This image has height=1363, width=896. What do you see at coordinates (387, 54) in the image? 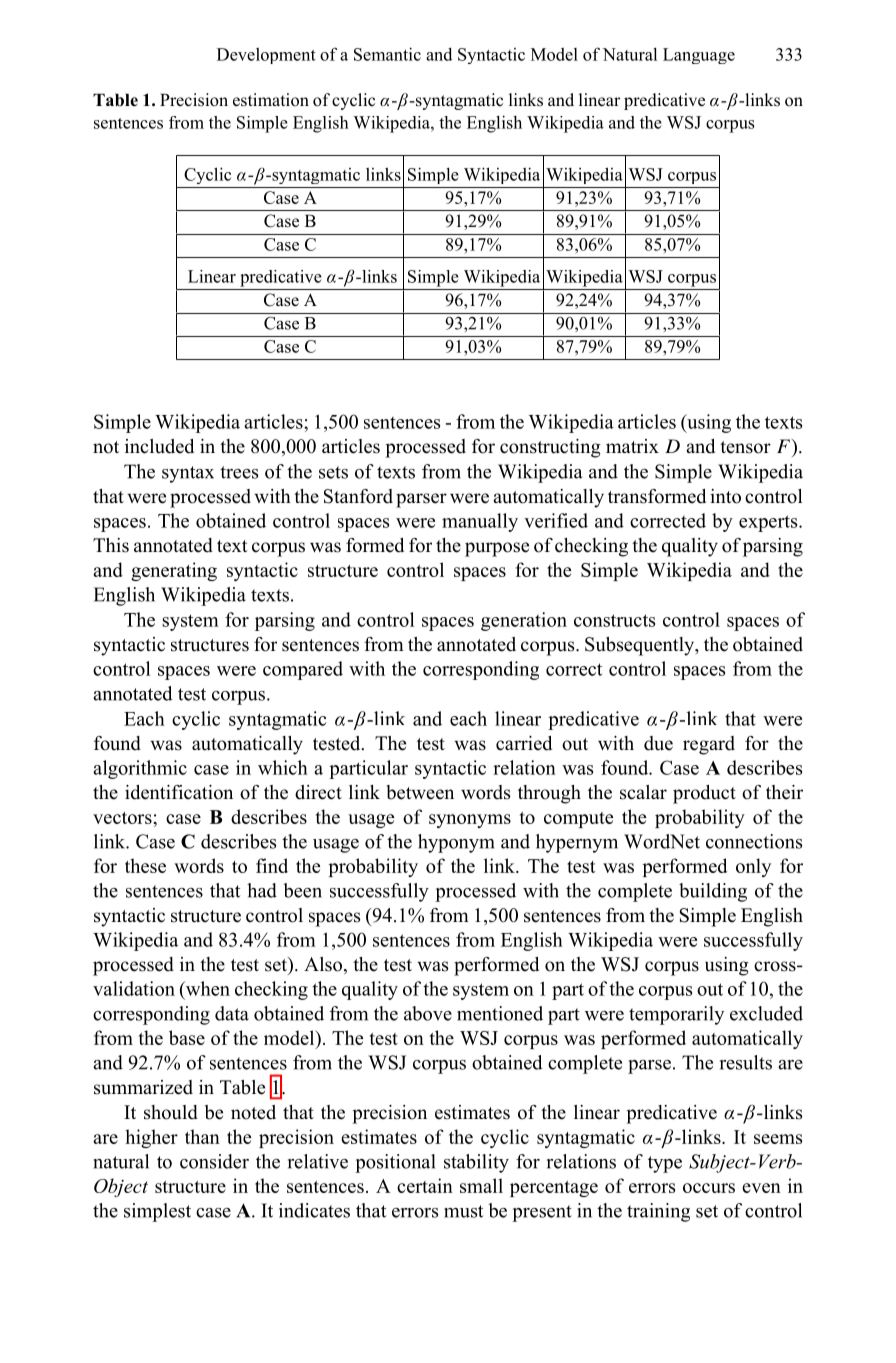
I see `Semantic` at bounding box center [387, 54].
